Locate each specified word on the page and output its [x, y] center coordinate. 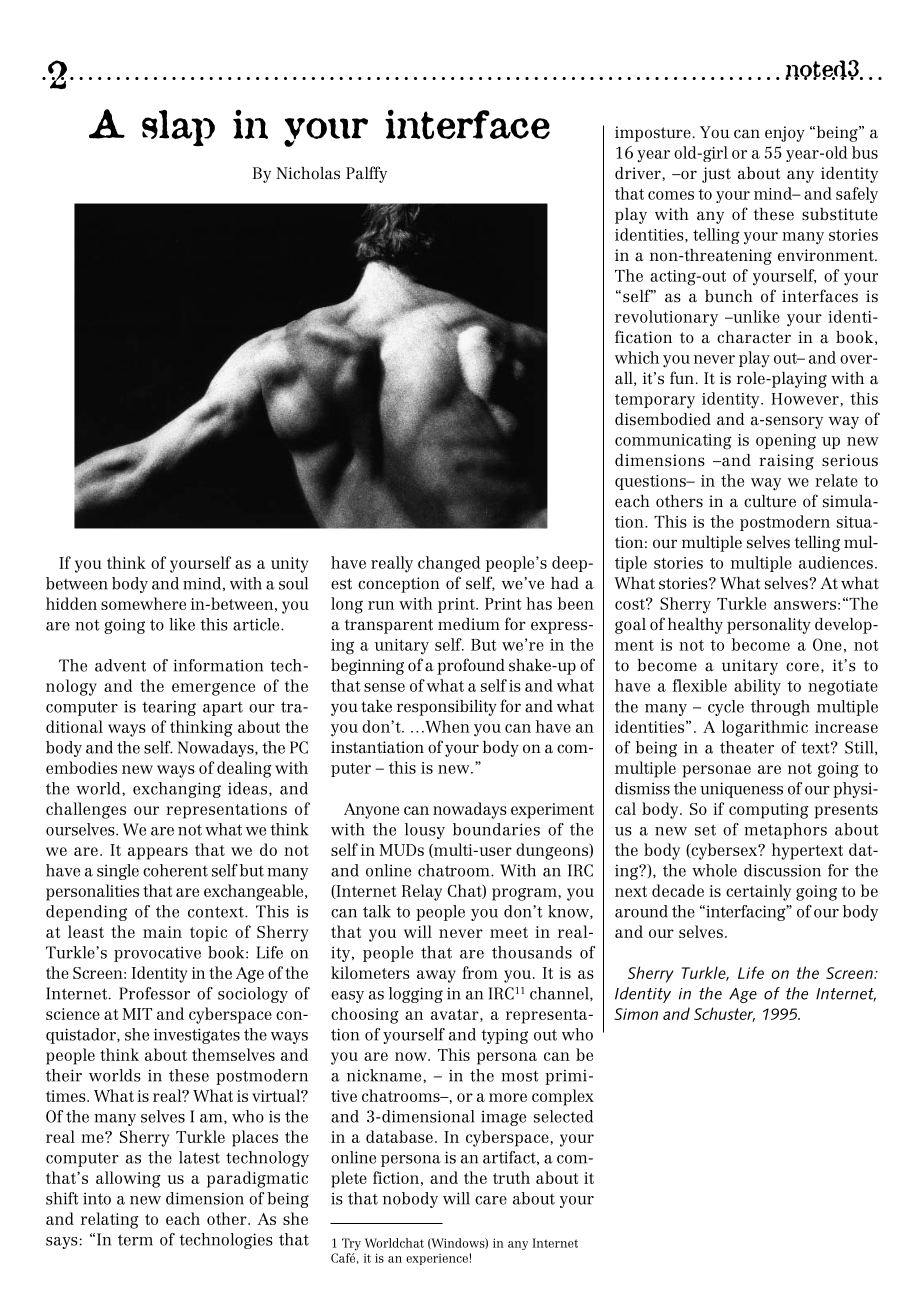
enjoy [785, 134]
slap [178, 128]
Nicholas [308, 173]
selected [563, 1116]
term [135, 1240]
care [491, 1200]
